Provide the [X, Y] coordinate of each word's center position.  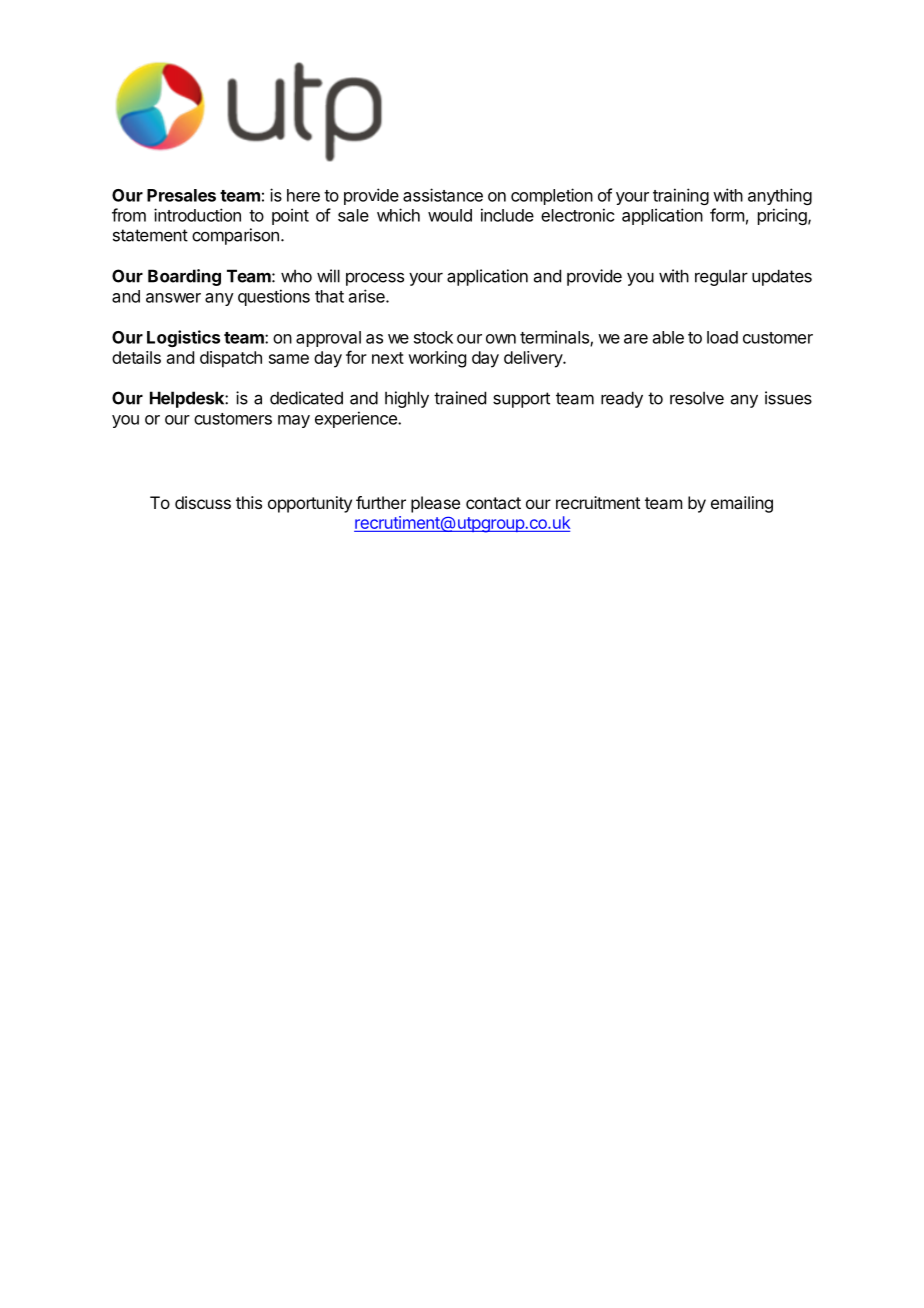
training [681, 196]
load [722, 337]
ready [622, 399]
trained [460, 398]
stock [433, 337]
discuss [203, 502]
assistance [443, 195]
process [375, 279]
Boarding [184, 277]
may [294, 421]
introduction [197, 215]
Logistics [183, 338]
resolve [697, 398]
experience [357, 419]
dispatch [231, 359]
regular [721, 277]
